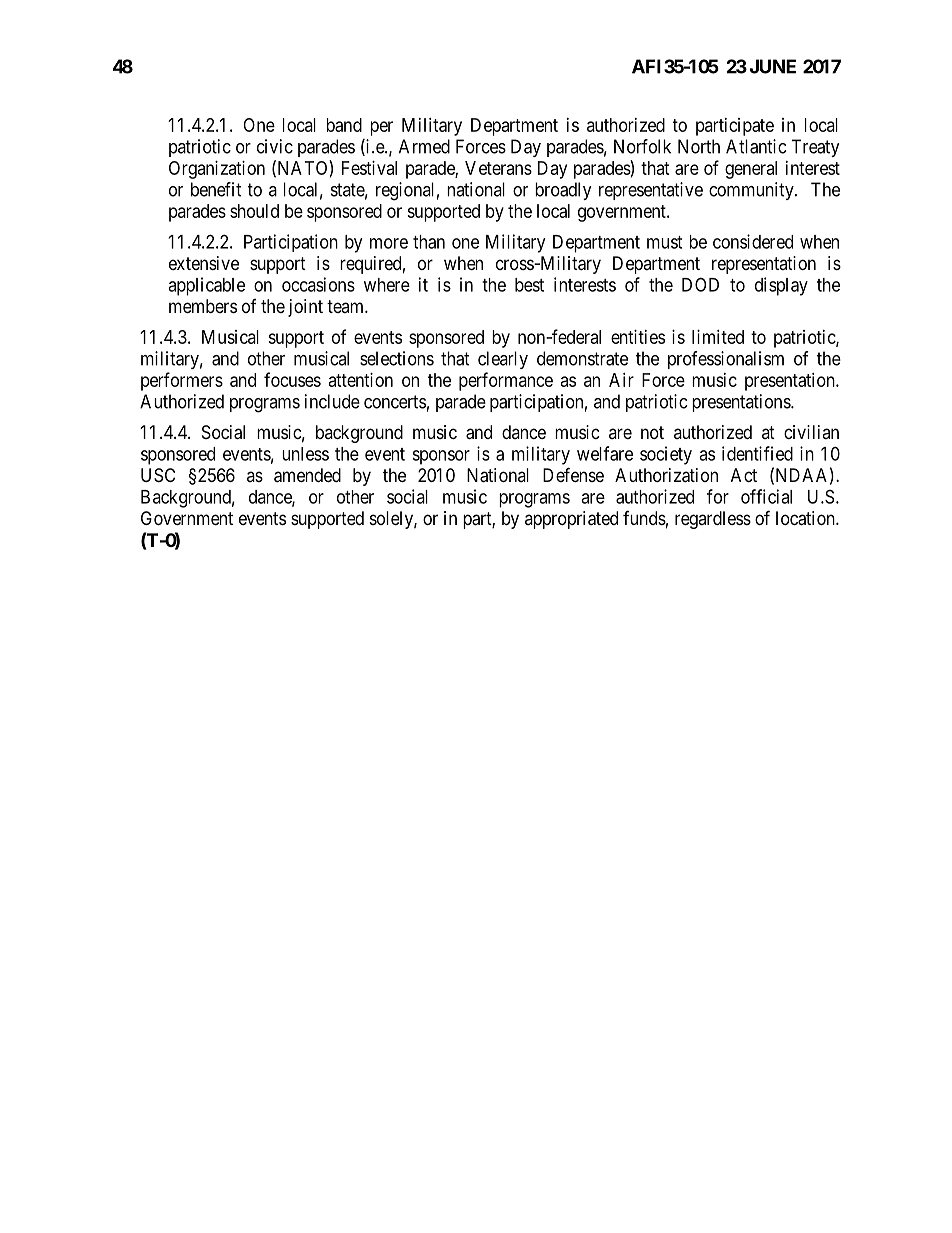  What do you see at coordinates (773, 66) in the document?
I see `JUNE` at bounding box center [773, 66].
